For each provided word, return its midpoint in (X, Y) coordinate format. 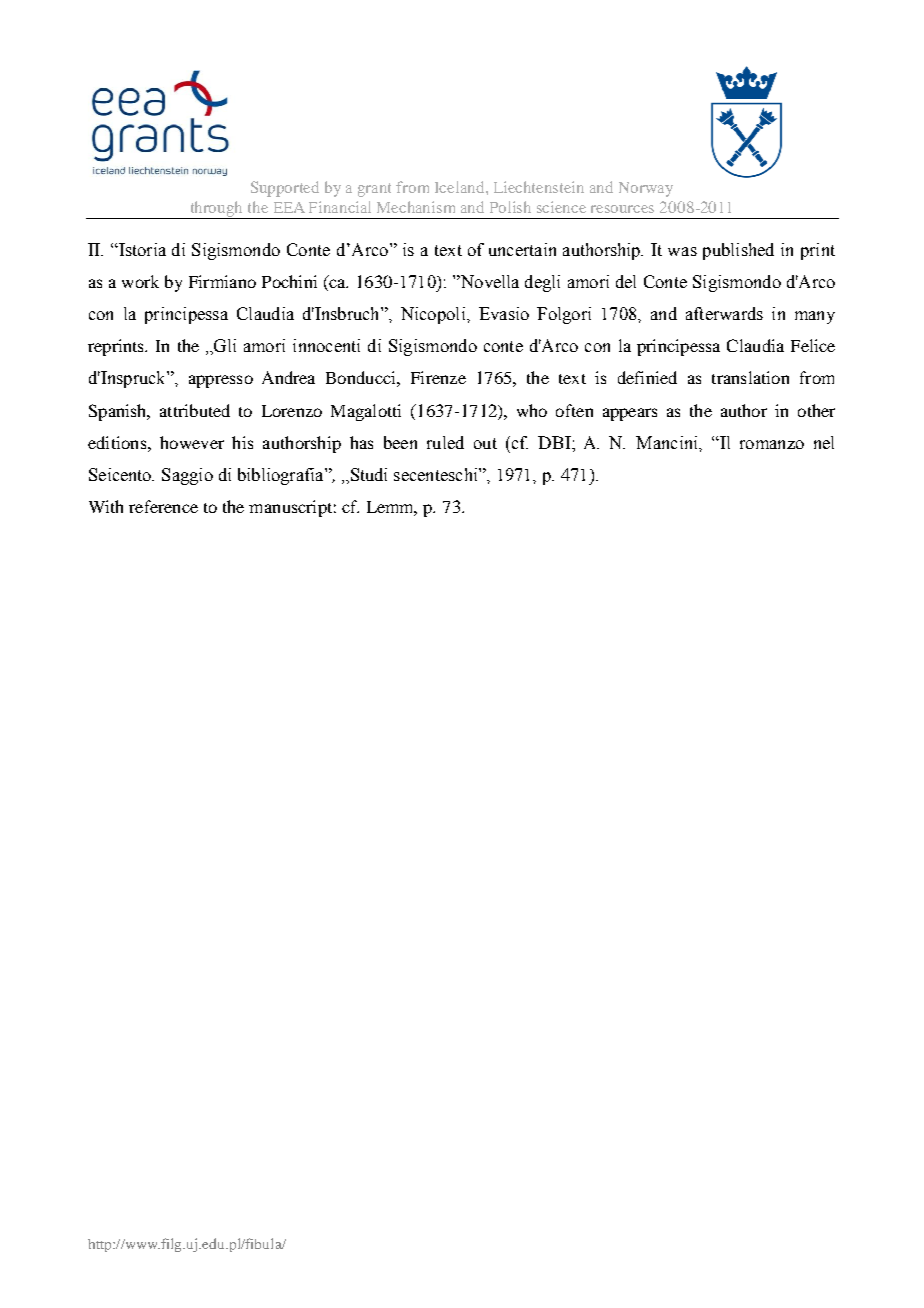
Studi (367, 475)
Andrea (288, 377)
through (217, 210)
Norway (646, 189)
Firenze (438, 377)
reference (163, 506)
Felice (813, 345)
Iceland (461, 187)
